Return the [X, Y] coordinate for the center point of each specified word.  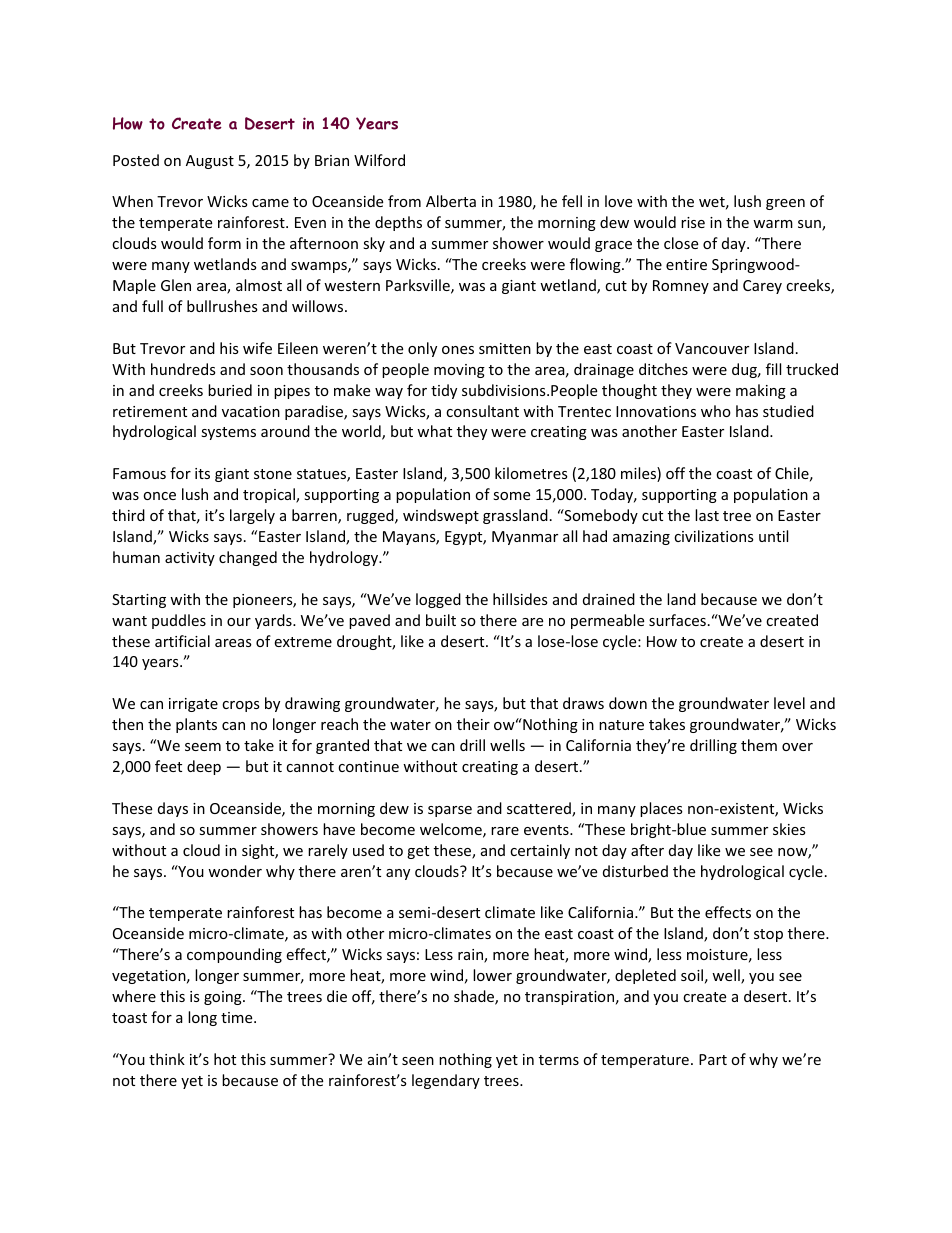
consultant [482, 411]
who [716, 411]
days [173, 809]
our [239, 622]
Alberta [451, 201]
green [785, 204]
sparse [450, 811]
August [210, 162]
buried [230, 390]
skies [789, 829]
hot [225, 1059]
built [441, 620]
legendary [446, 1081]
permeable [607, 621]
